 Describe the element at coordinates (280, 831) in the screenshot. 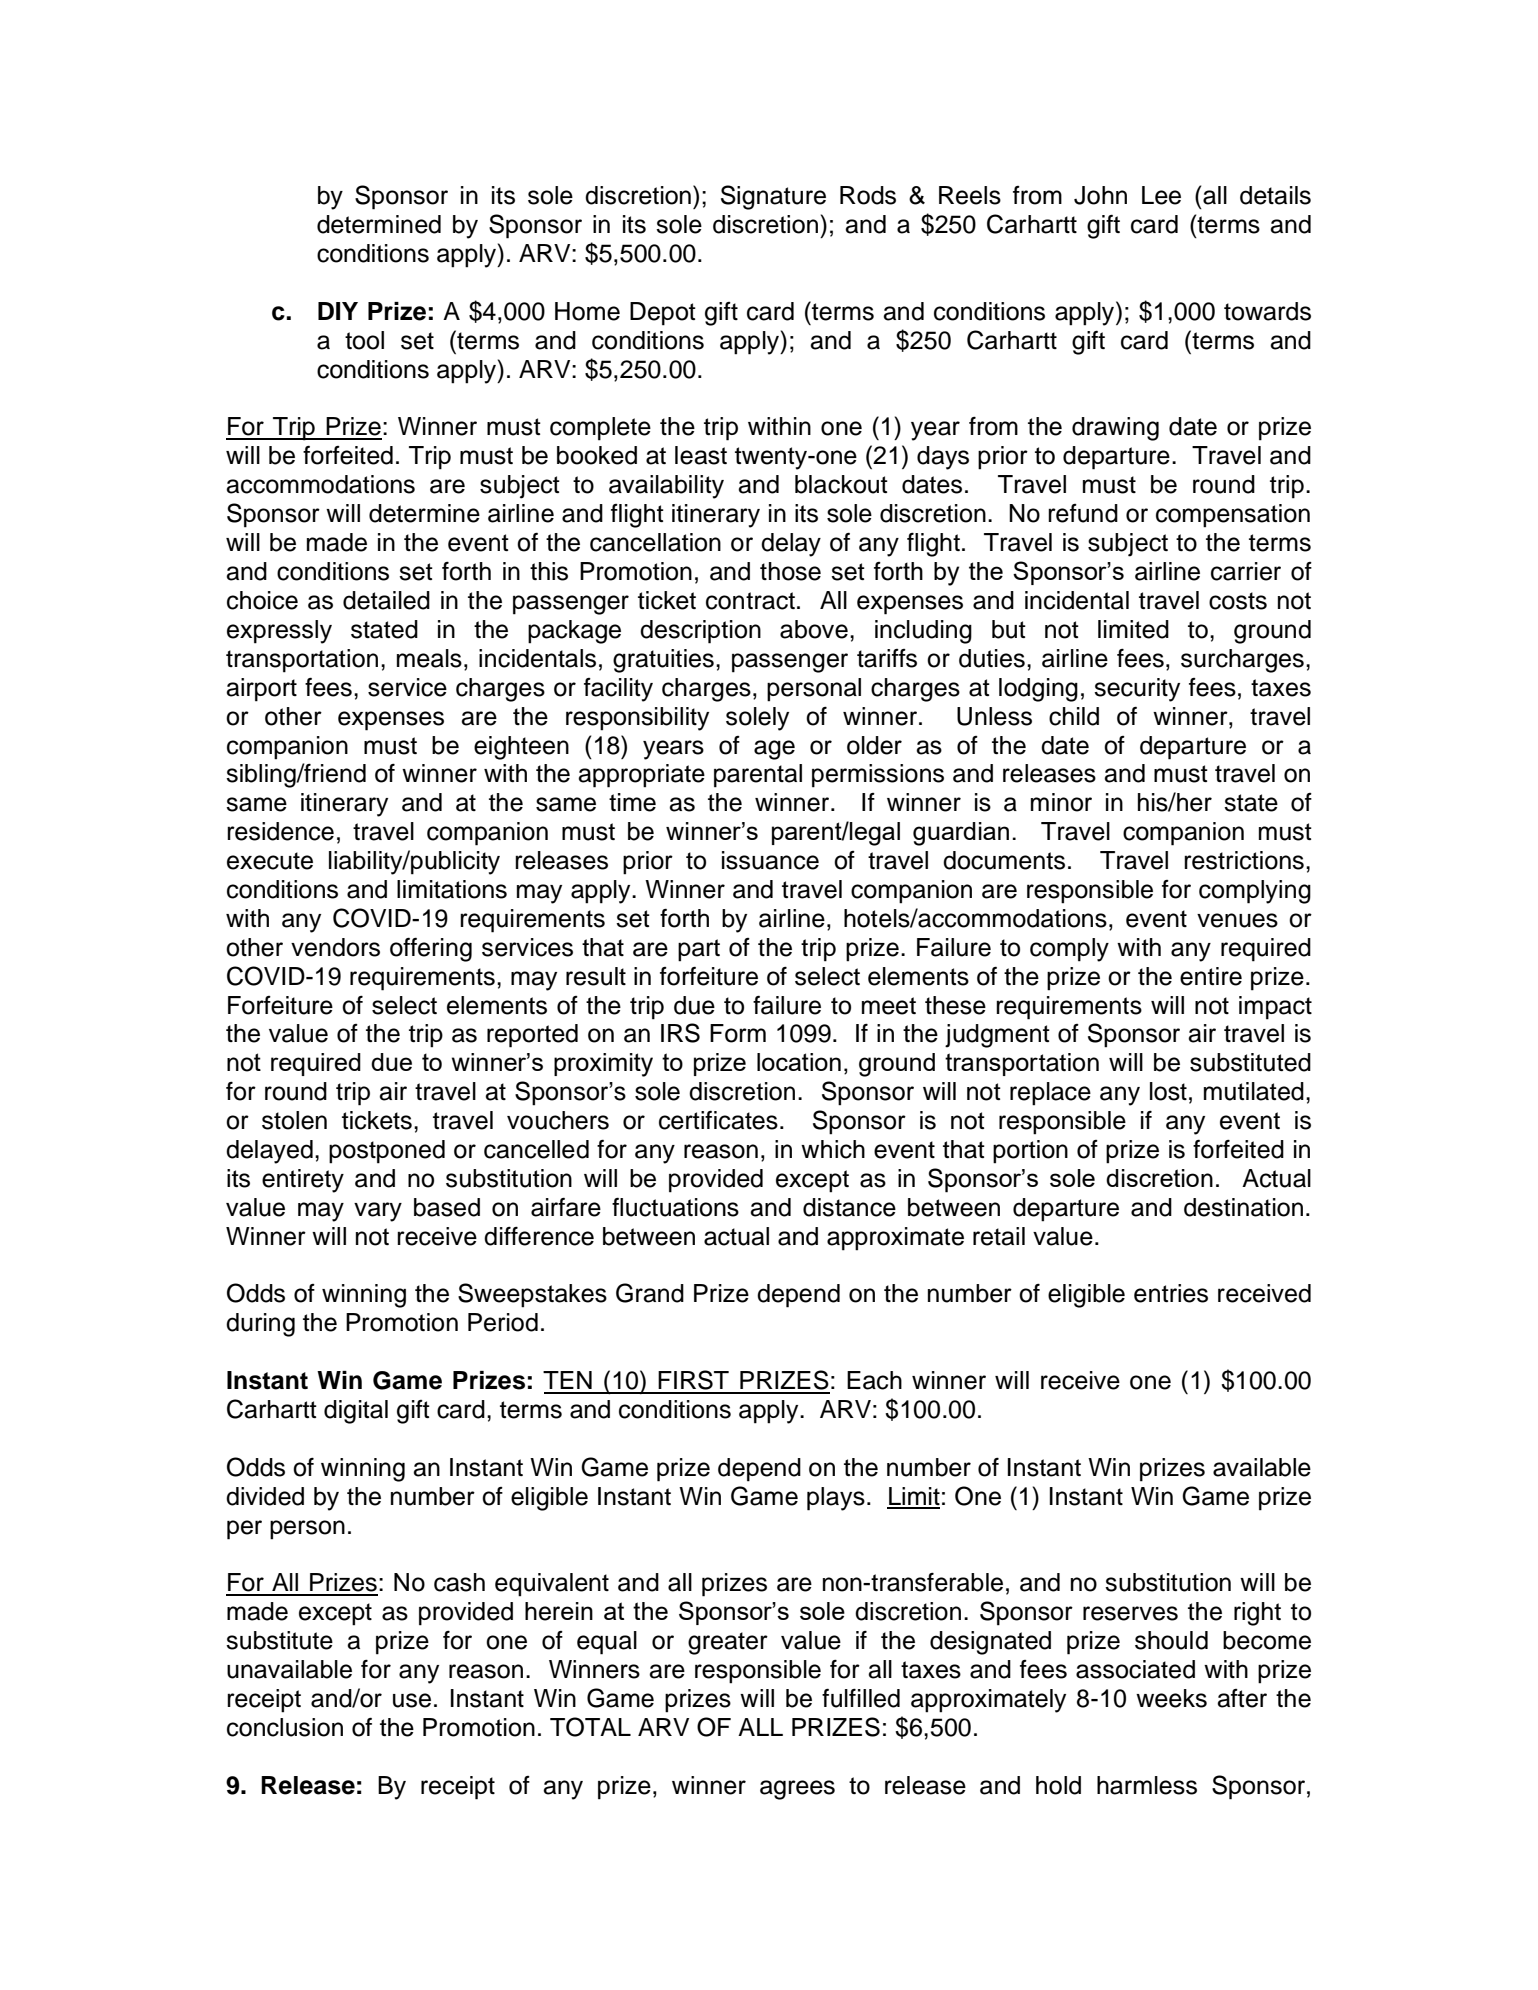

I see `residence` at that location.
